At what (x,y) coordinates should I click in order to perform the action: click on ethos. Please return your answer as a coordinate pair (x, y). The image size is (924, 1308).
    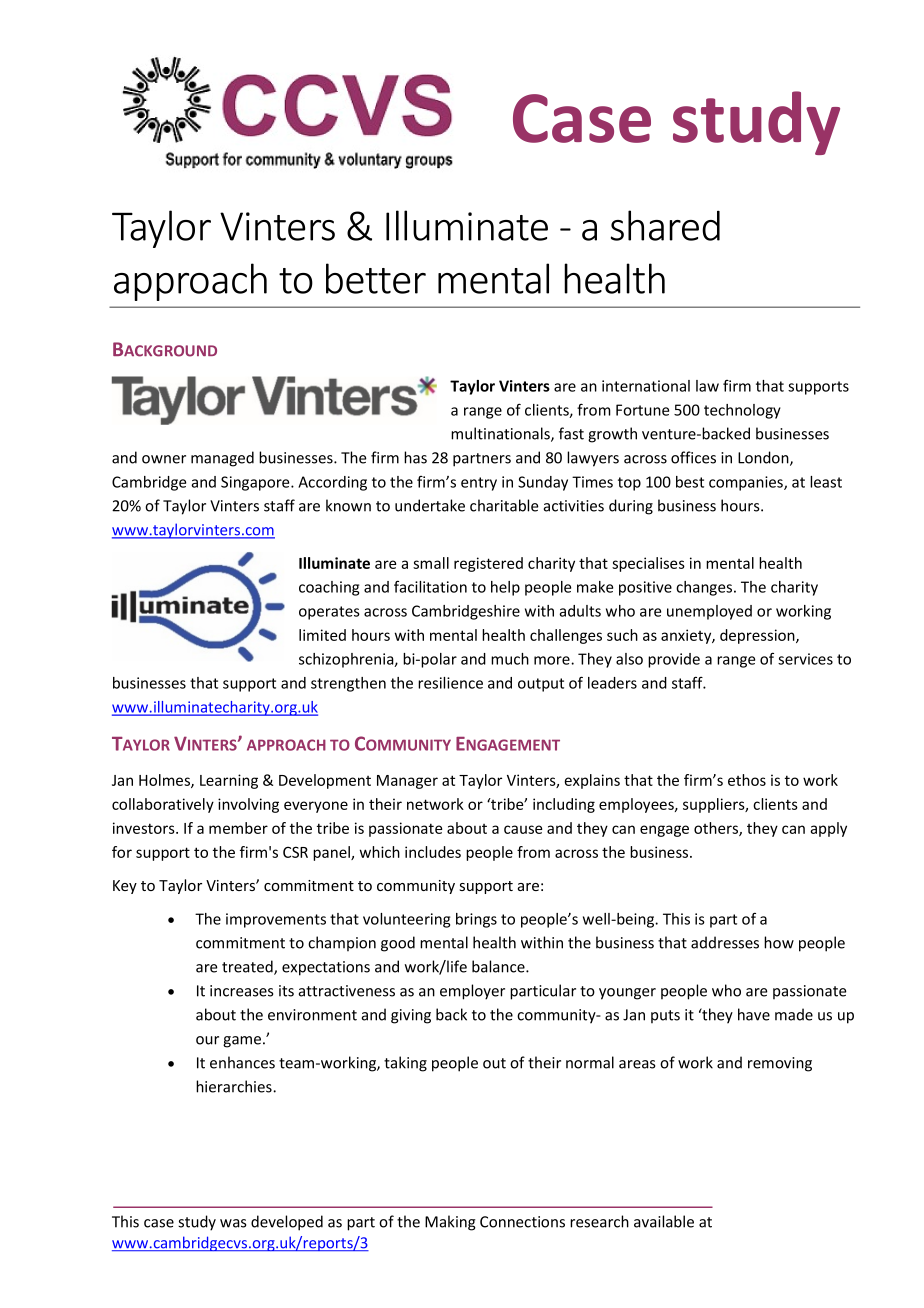
    Looking at the image, I should click on (747, 780).
